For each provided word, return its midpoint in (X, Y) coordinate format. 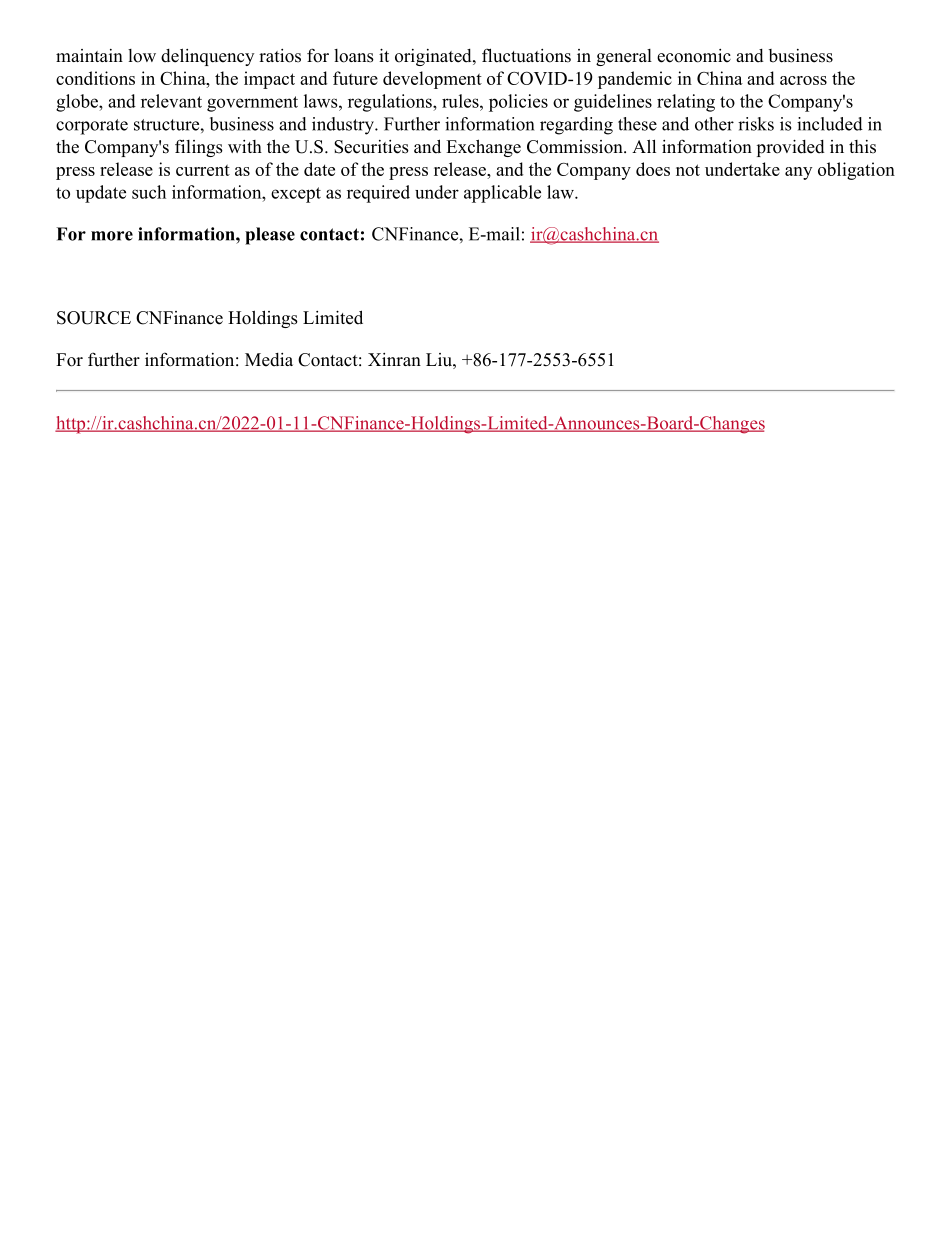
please (270, 236)
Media (269, 360)
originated (434, 57)
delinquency (207, 57)
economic (694, 56)
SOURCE (94, 318)
